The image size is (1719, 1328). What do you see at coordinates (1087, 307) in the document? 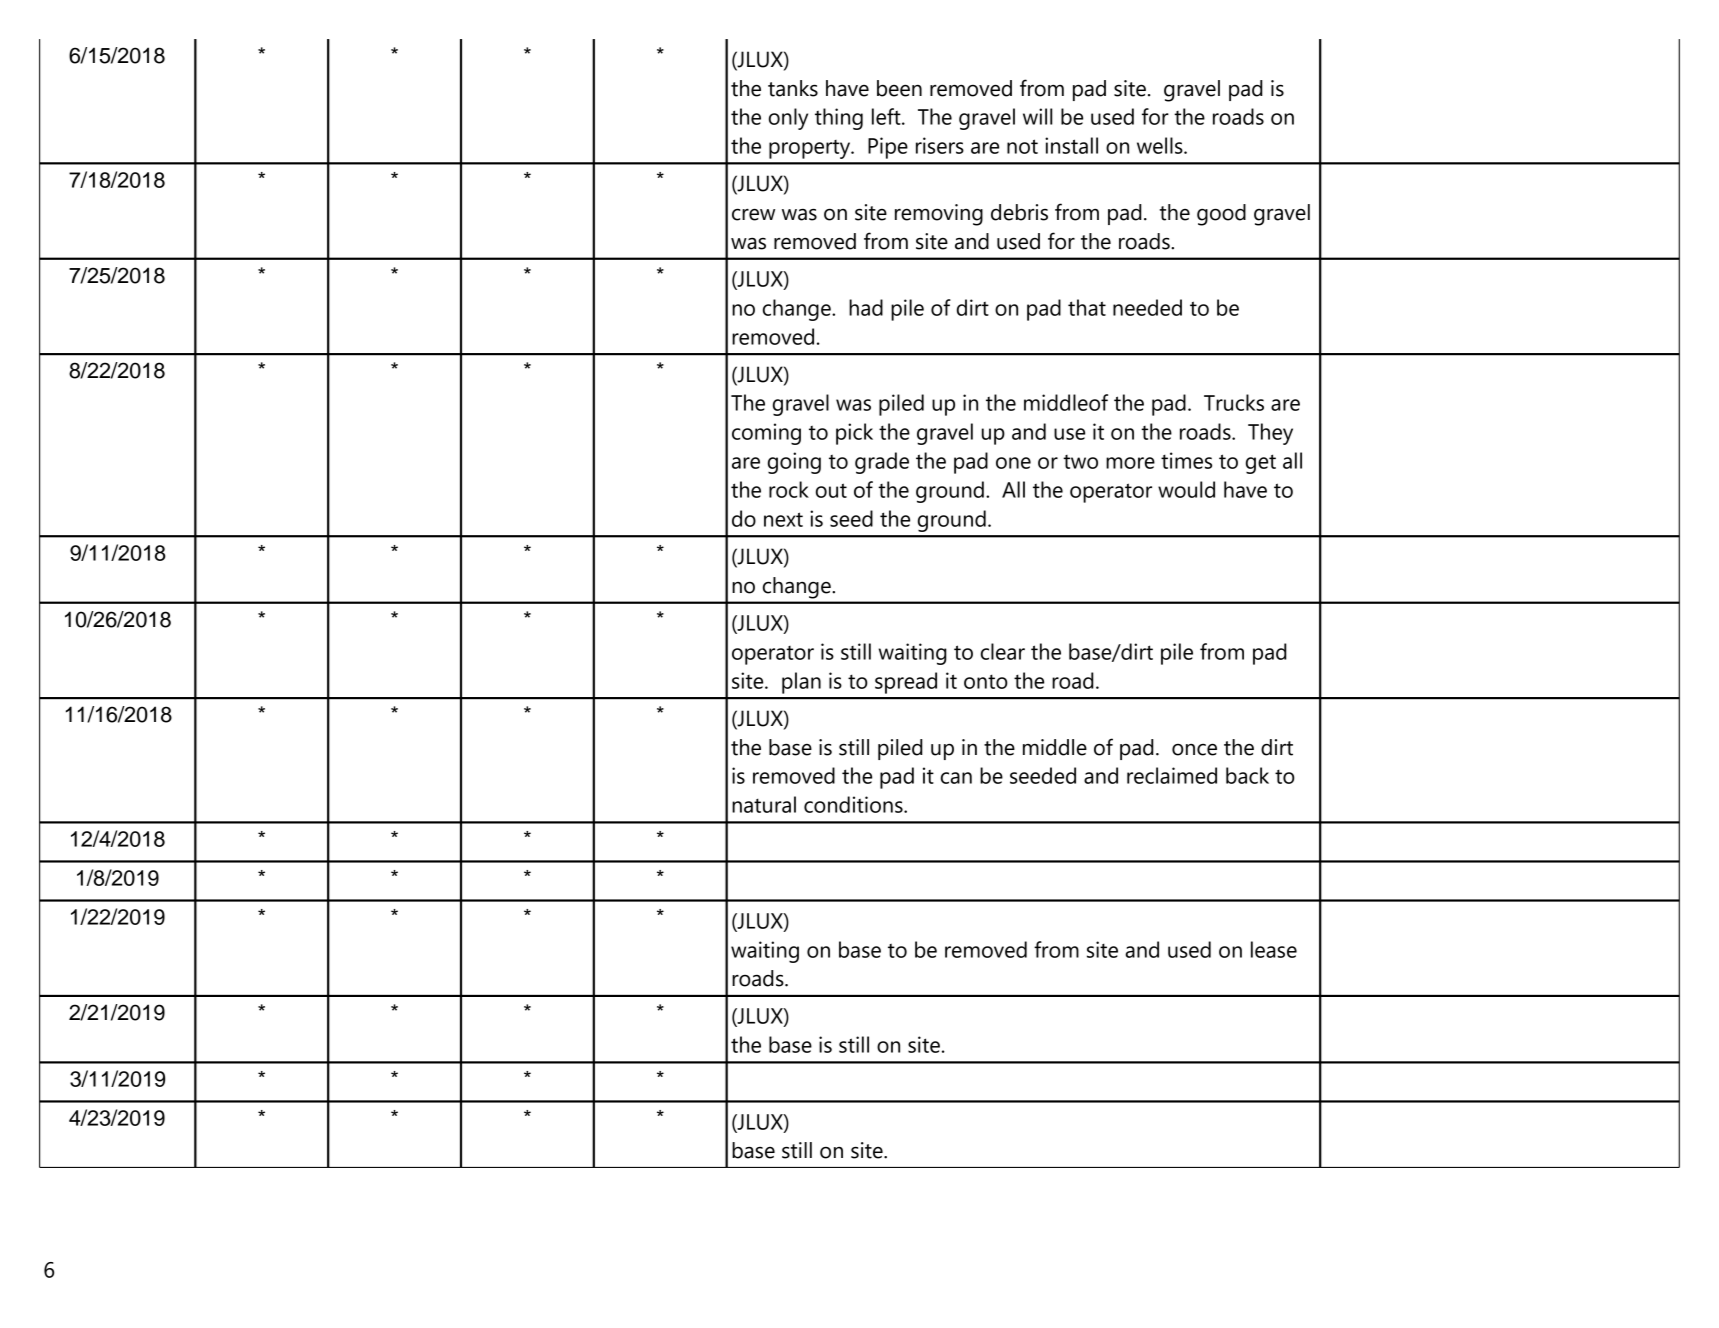
I see `that` at bounding box center [1087, 307].
